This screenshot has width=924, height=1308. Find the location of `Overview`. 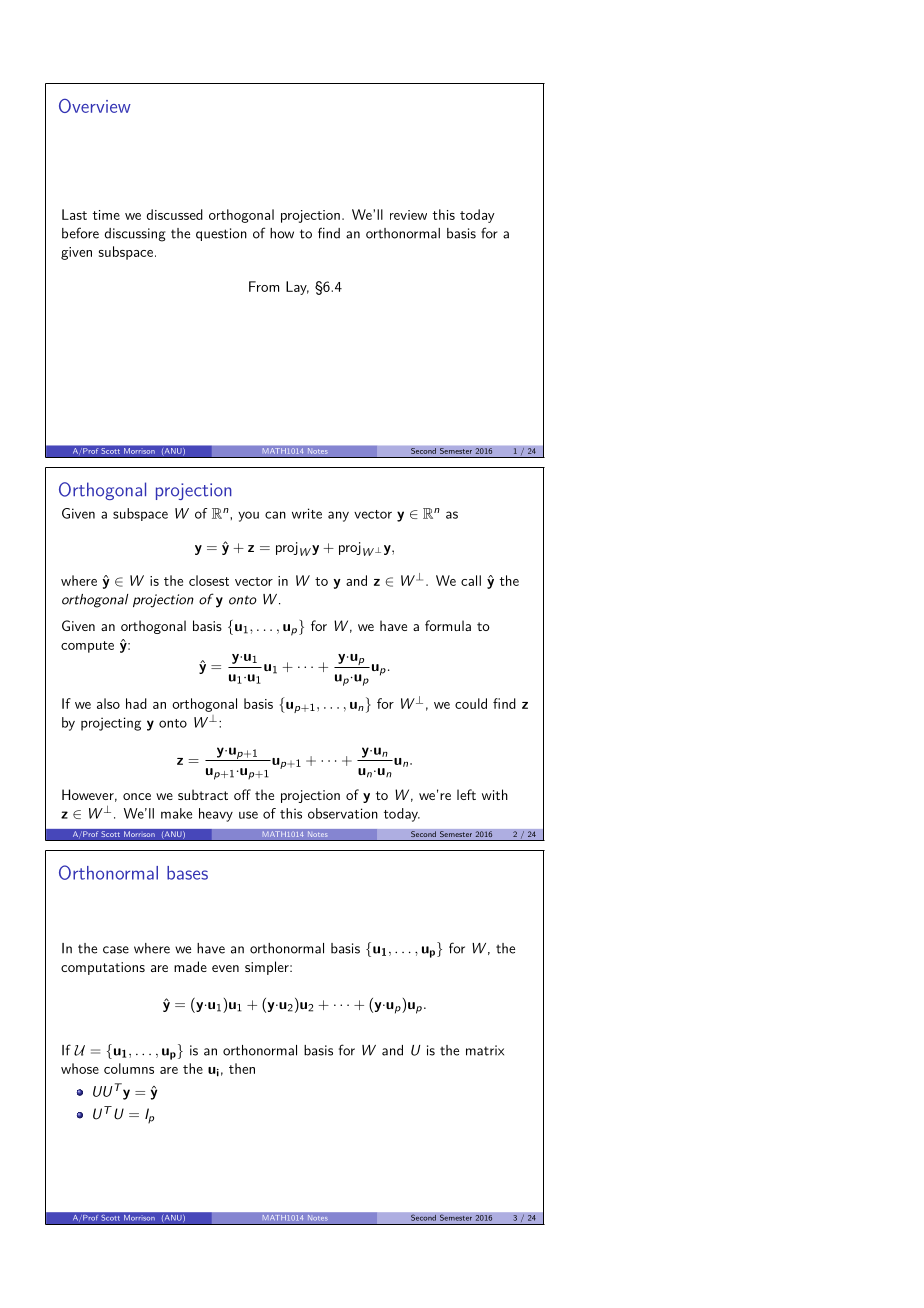

Overview is located at coordinates (95, 106).
